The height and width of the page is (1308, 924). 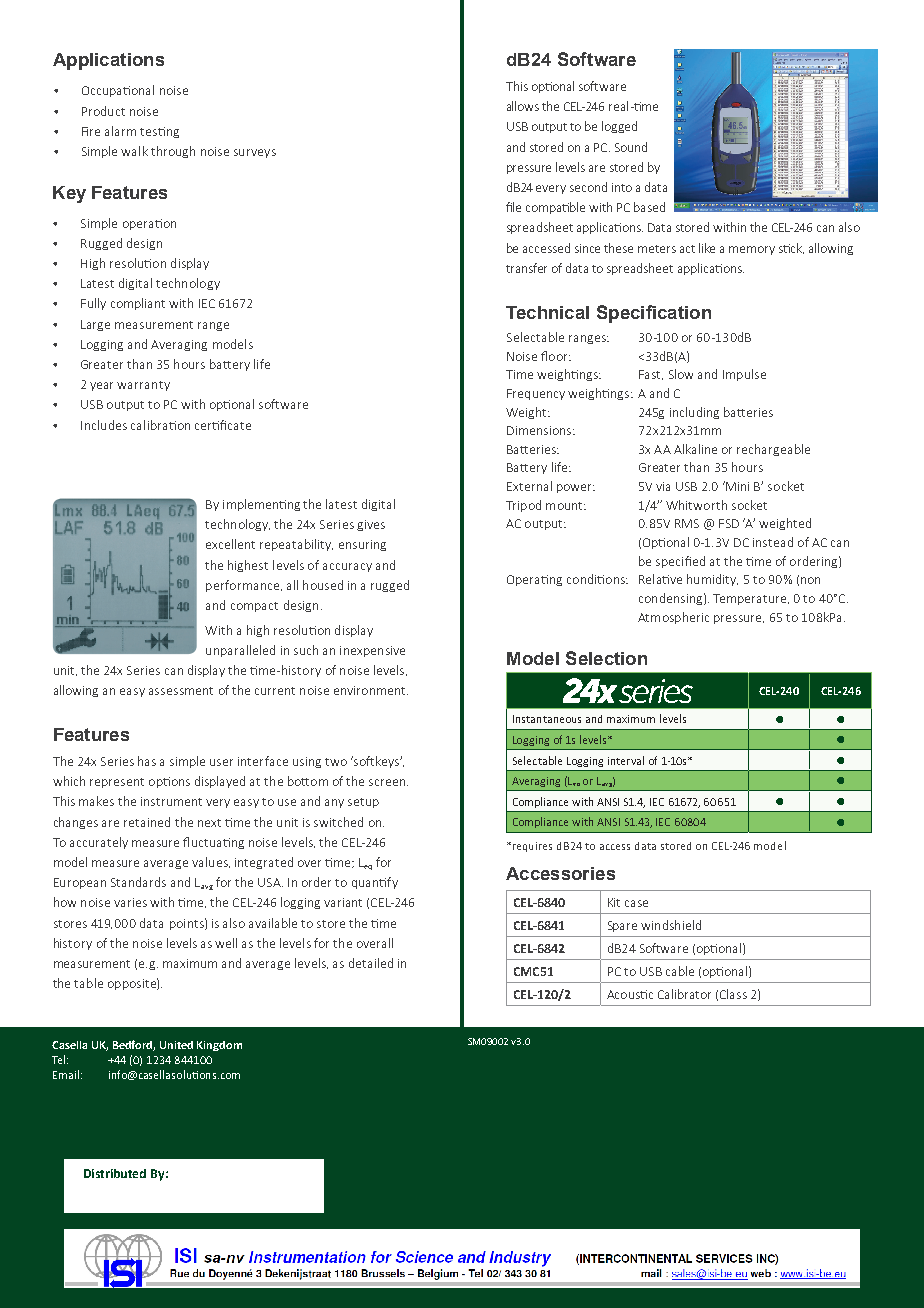 What do you see at coordinates (372, 651) in the page?
I see `inexpensive` at bounding box center [372, 651].
